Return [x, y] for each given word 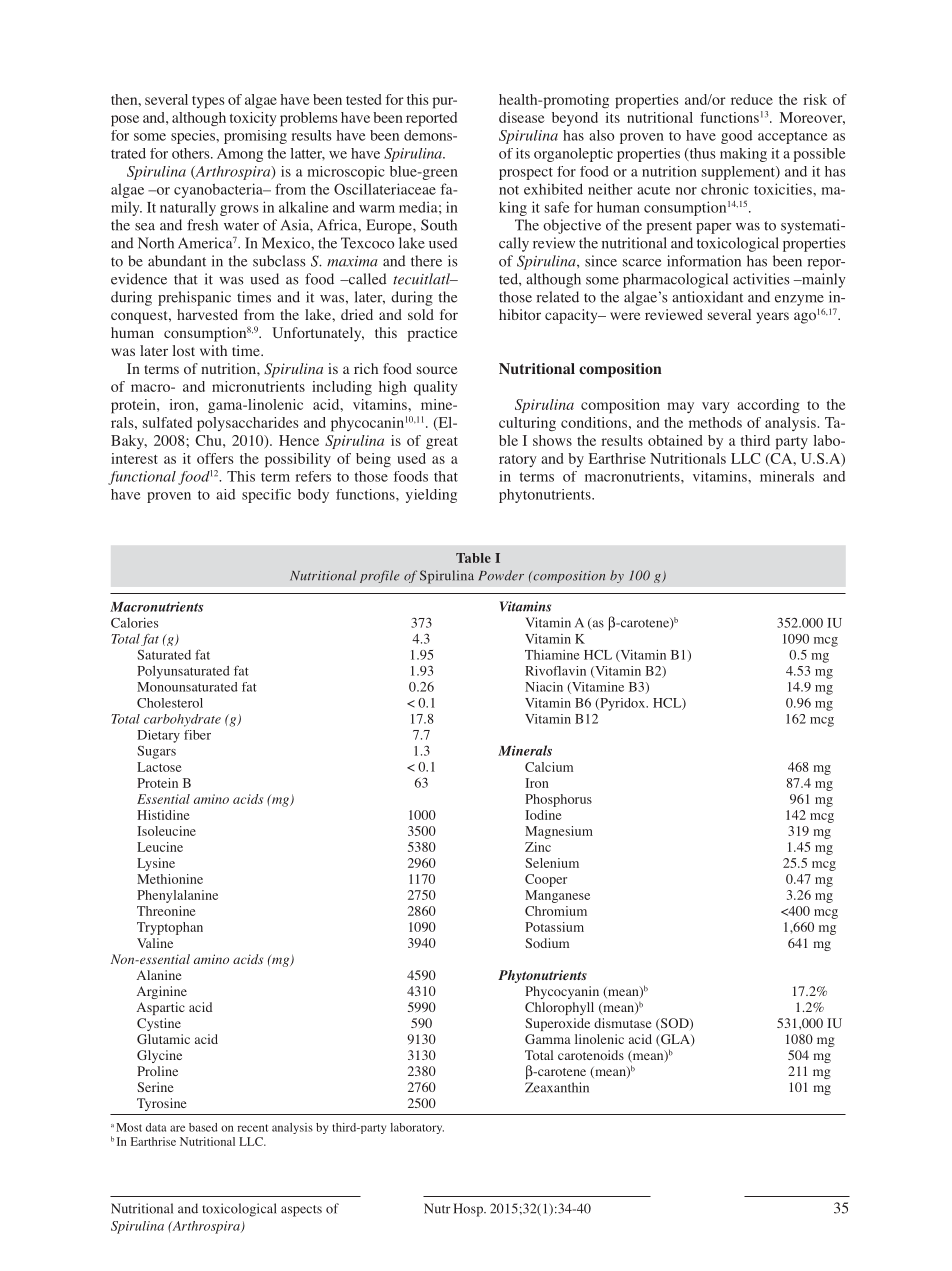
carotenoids [591, 1055]
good [737, 137]
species [194, 137]
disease [522, 117]
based [203, 1127]
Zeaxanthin [557, 1087]
